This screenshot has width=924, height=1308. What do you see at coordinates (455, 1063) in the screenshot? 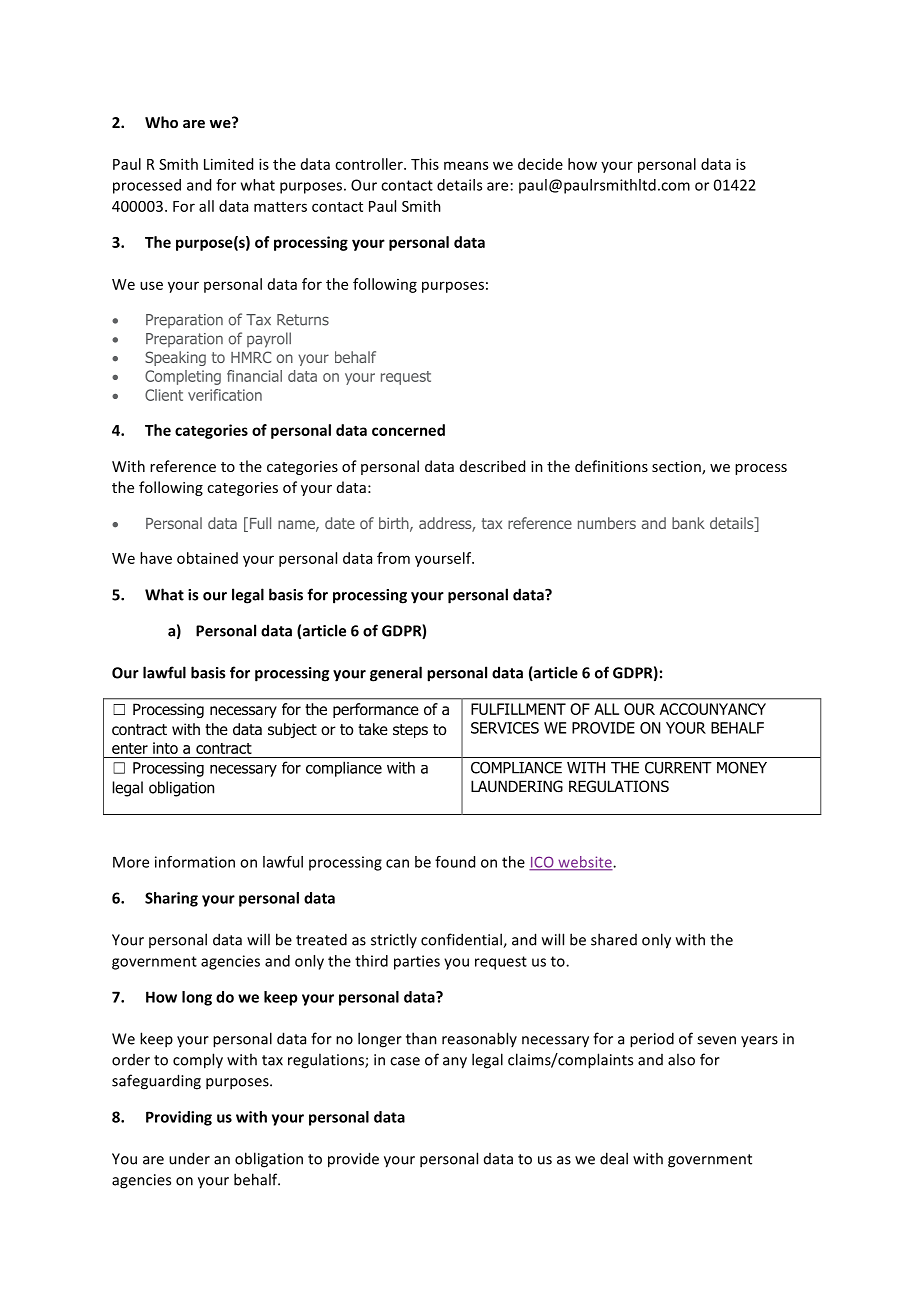
I see `any` at bounding box center [455, 1063].
